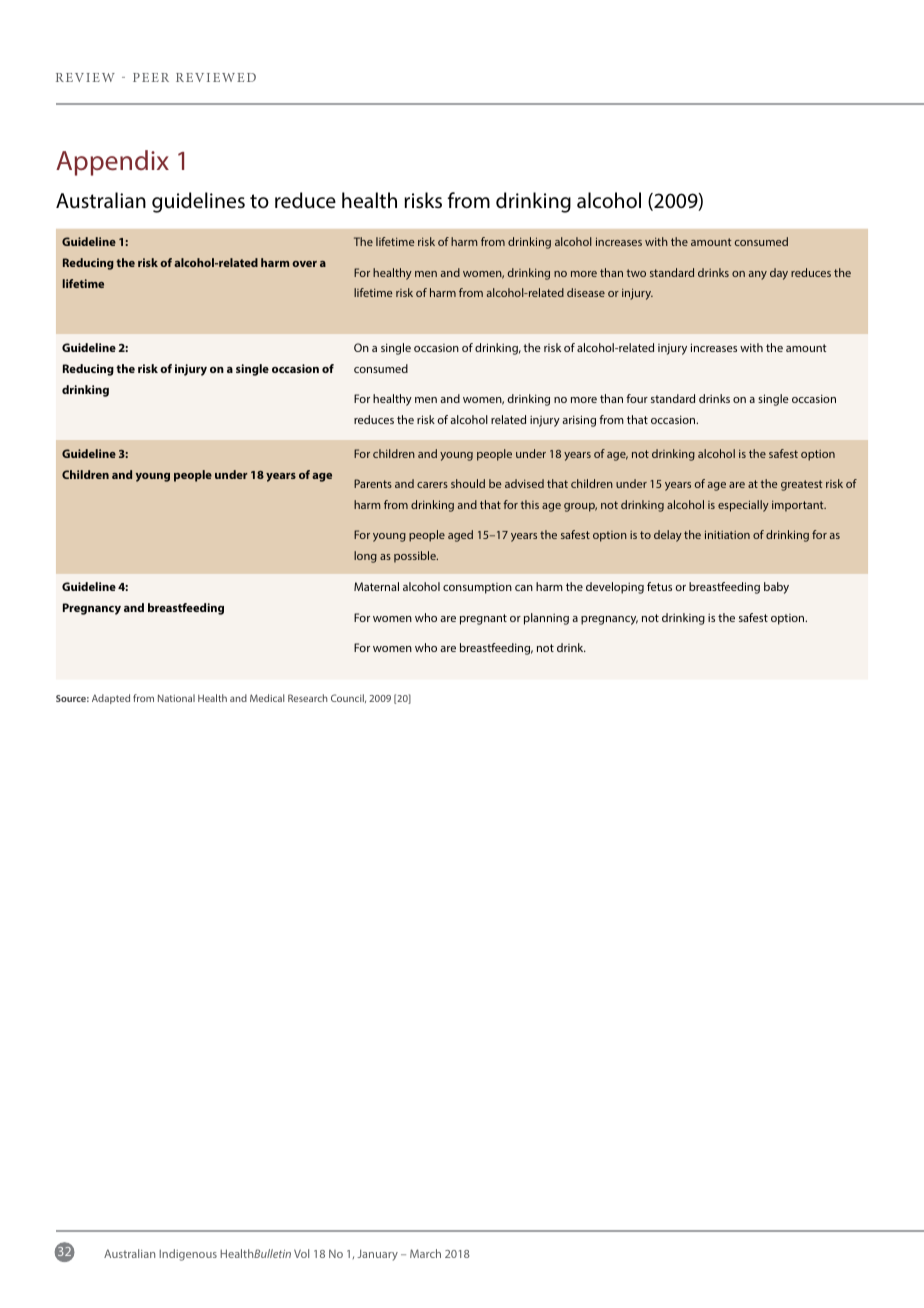  I want to click on any, so click(758, 275).
